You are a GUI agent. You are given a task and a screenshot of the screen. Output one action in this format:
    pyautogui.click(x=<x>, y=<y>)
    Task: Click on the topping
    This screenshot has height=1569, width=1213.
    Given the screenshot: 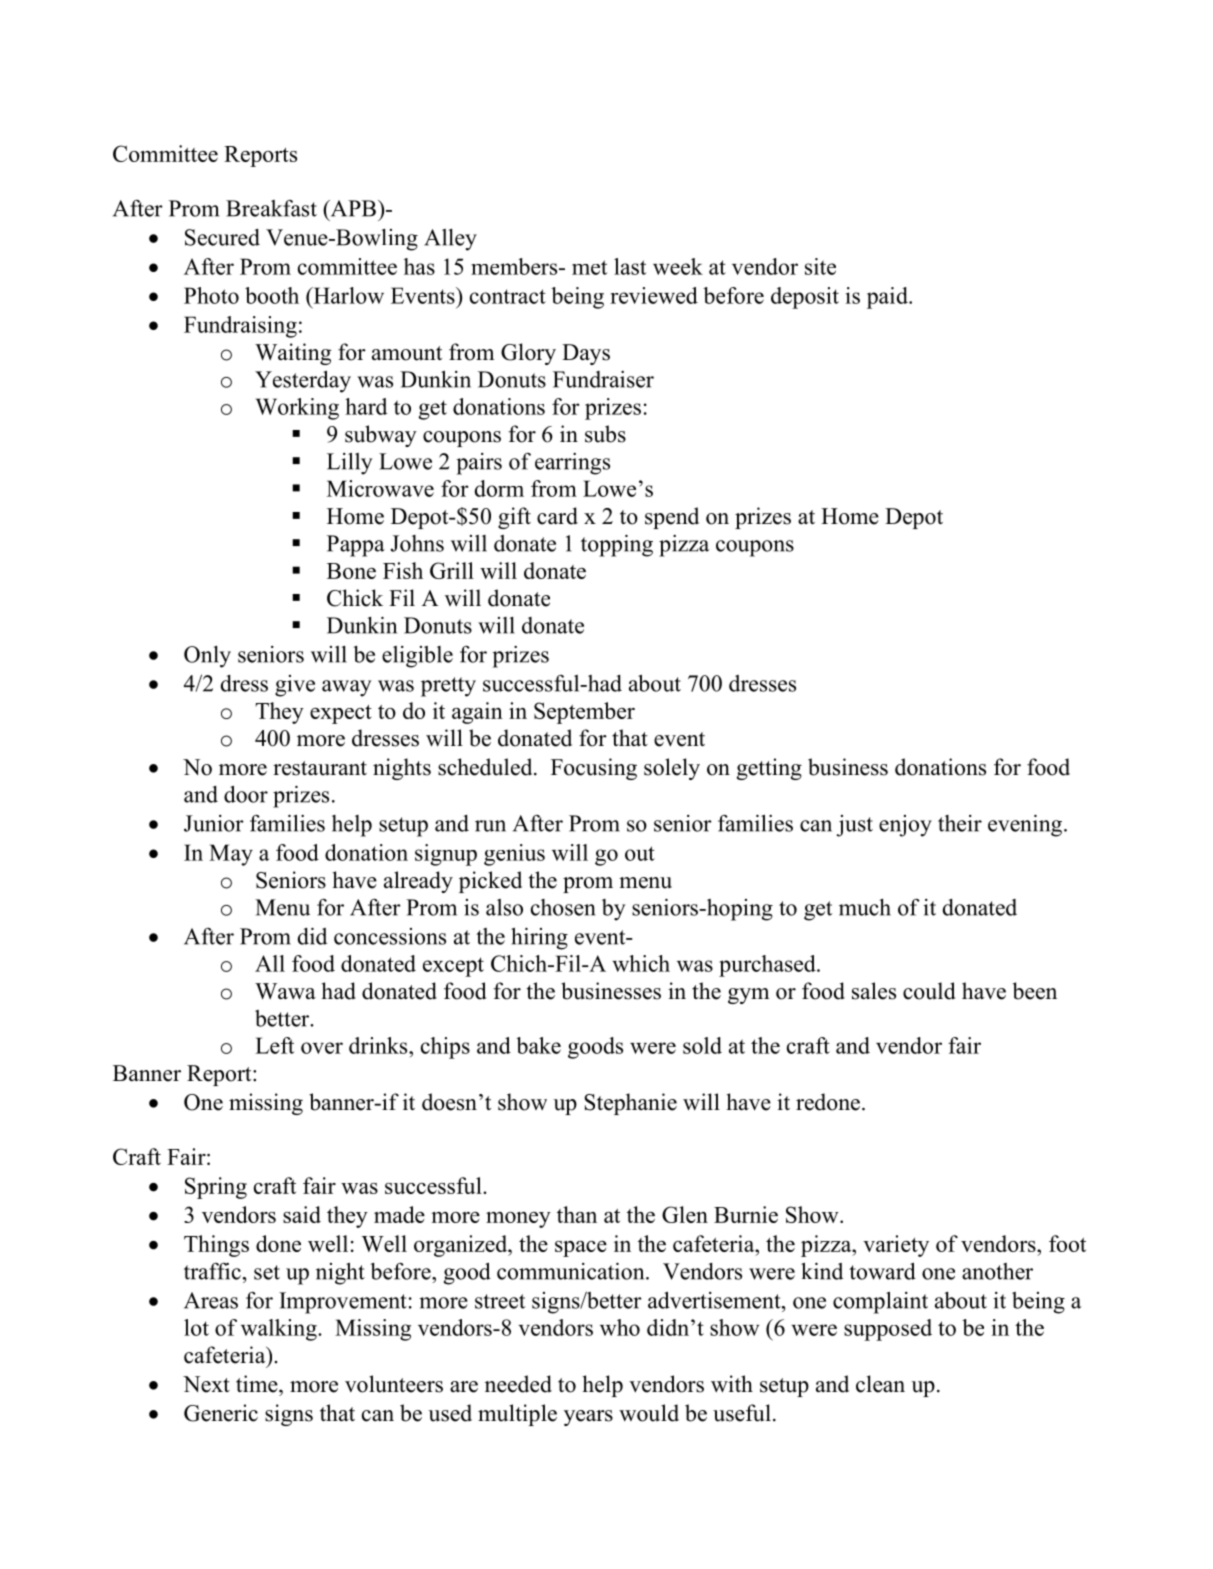 What is the action you would take?
    pyautogui.click(x=617, y=545)
